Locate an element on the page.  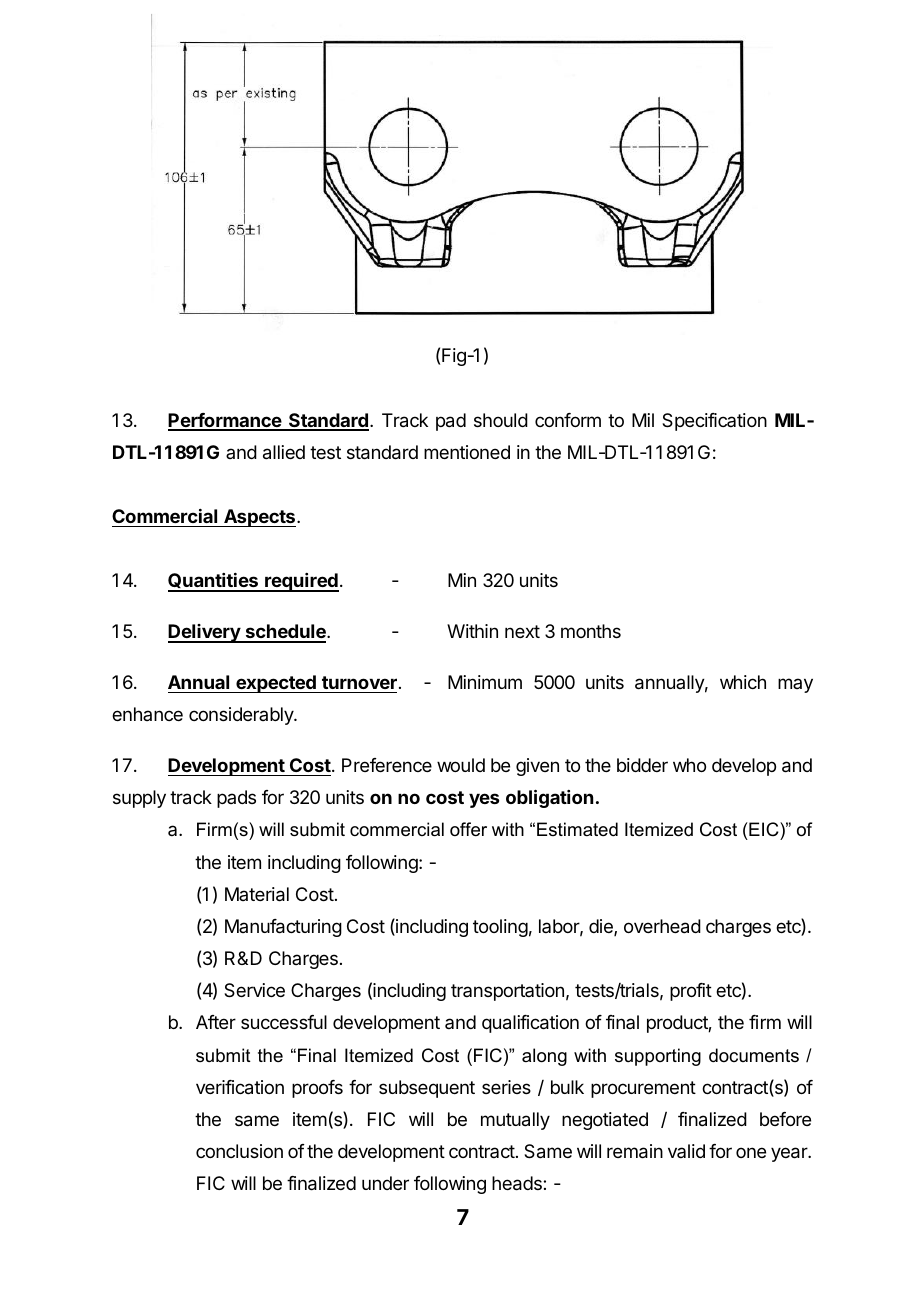
mentioned is located at coordinates (467, 452).
